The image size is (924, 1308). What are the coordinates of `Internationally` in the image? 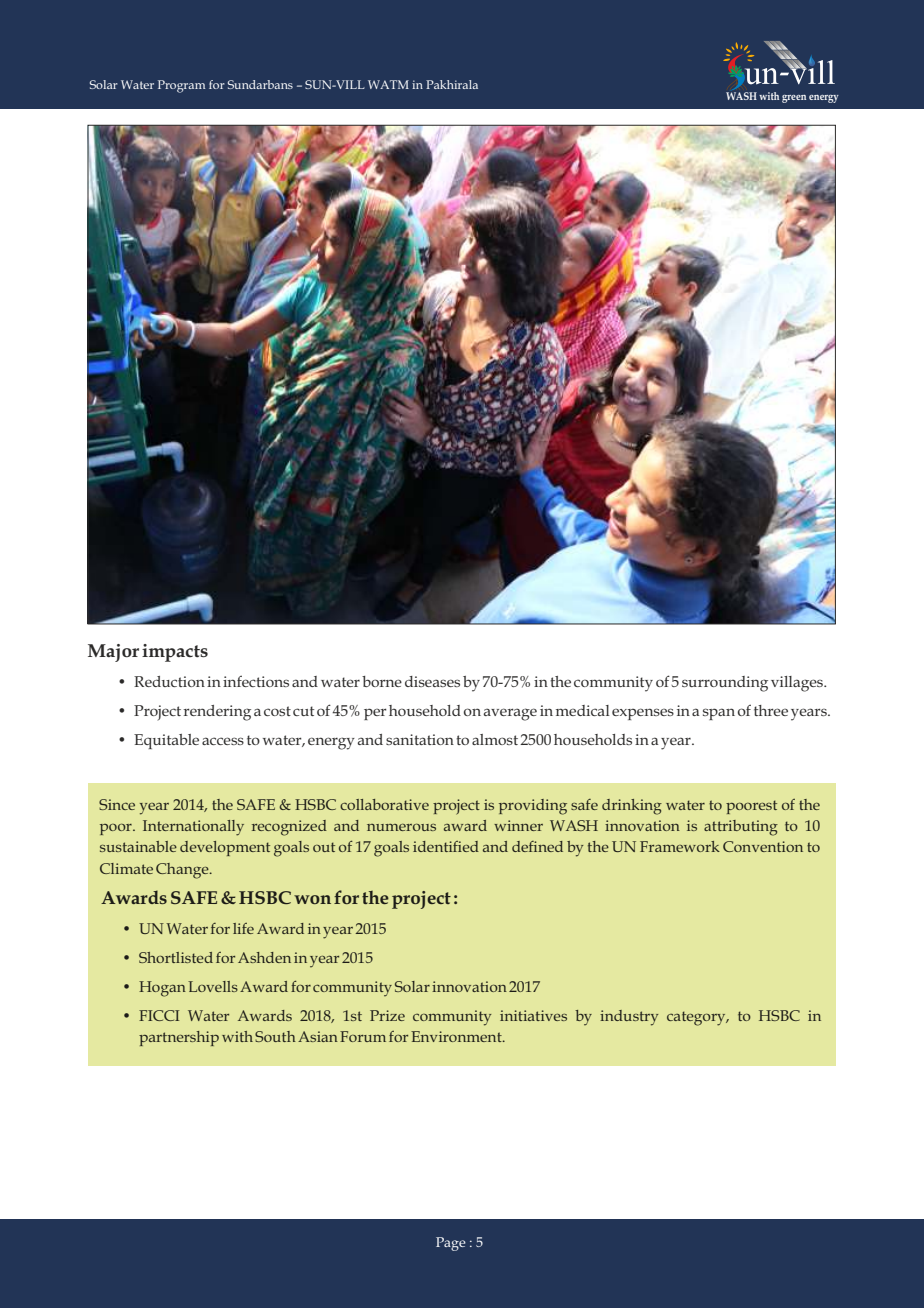 It's located at (193, 828).
